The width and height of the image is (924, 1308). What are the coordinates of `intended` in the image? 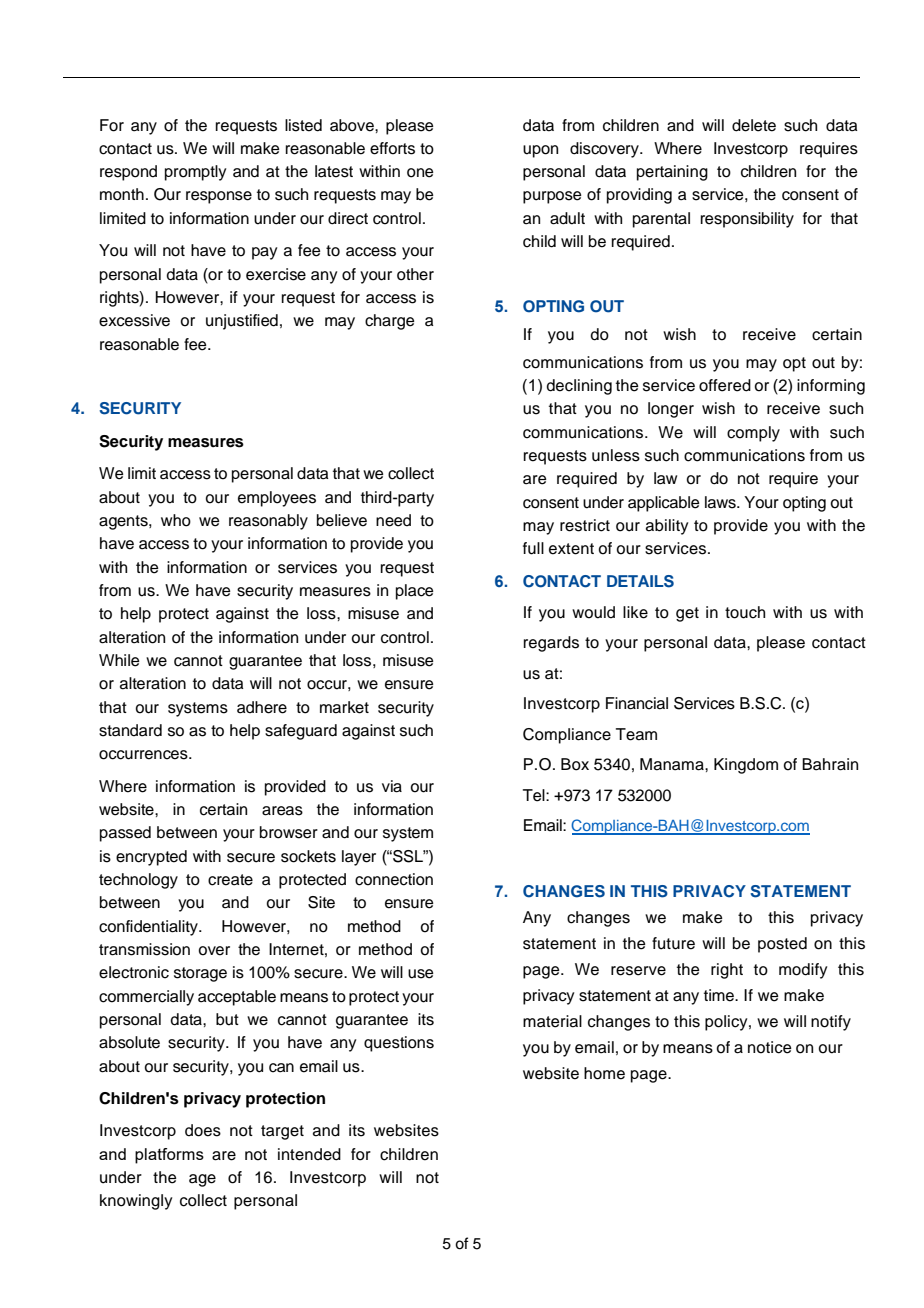 It's located at (309, 1154).
